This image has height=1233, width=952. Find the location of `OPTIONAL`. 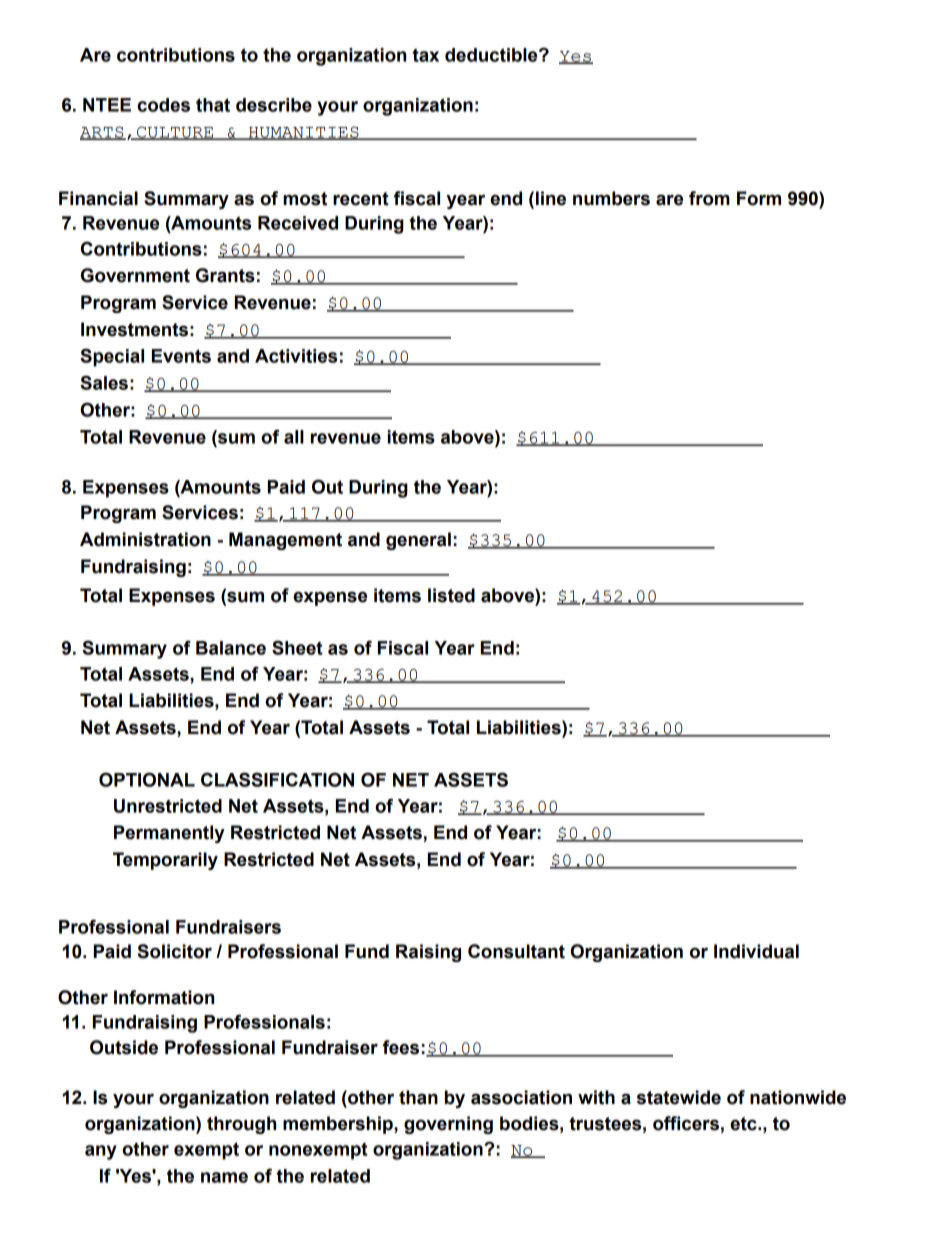

OPTIONAL is located at coordinates (147, 779).
